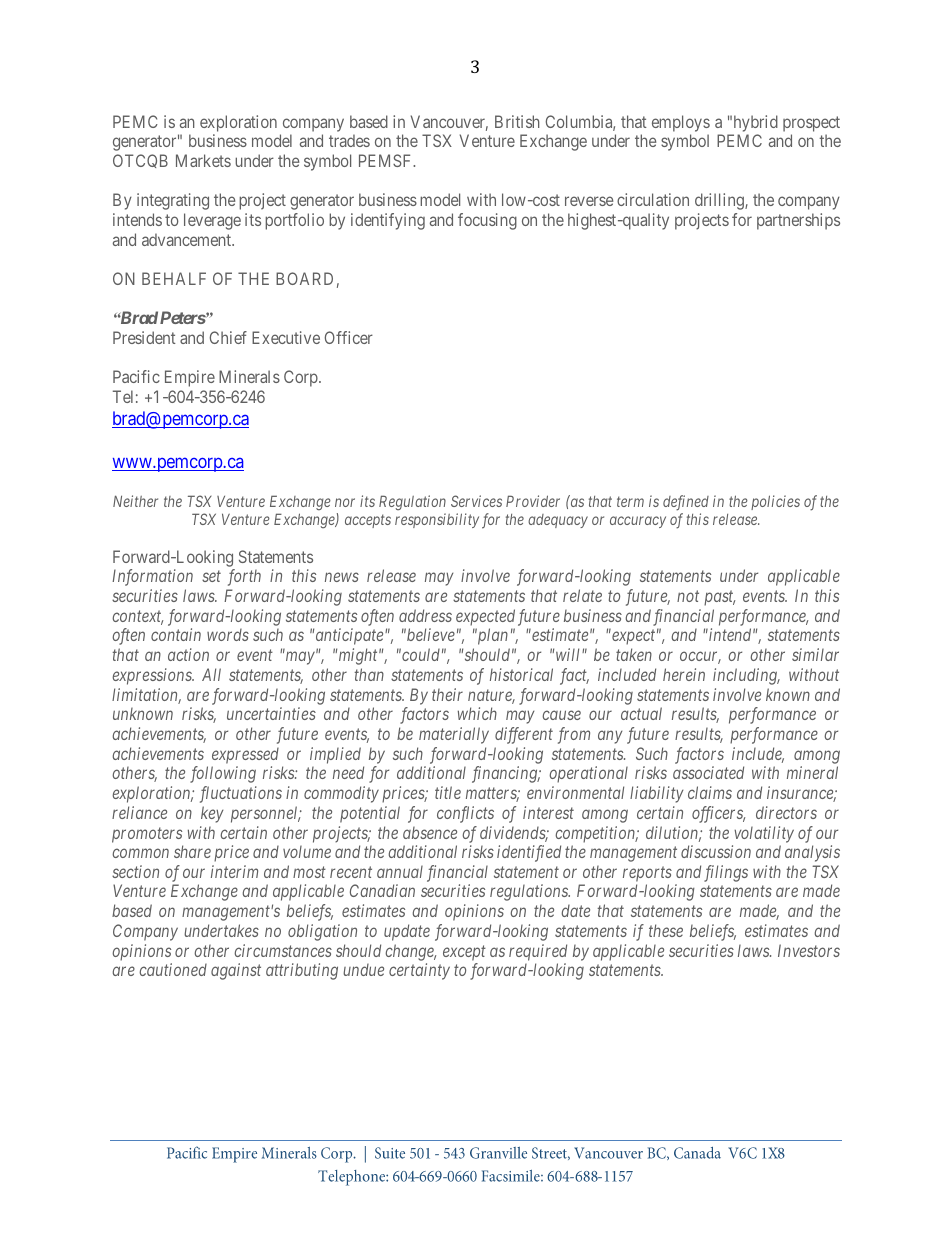 The width and height of the document is (952, 1233). I want to click on Markets, so click(203, 160).
